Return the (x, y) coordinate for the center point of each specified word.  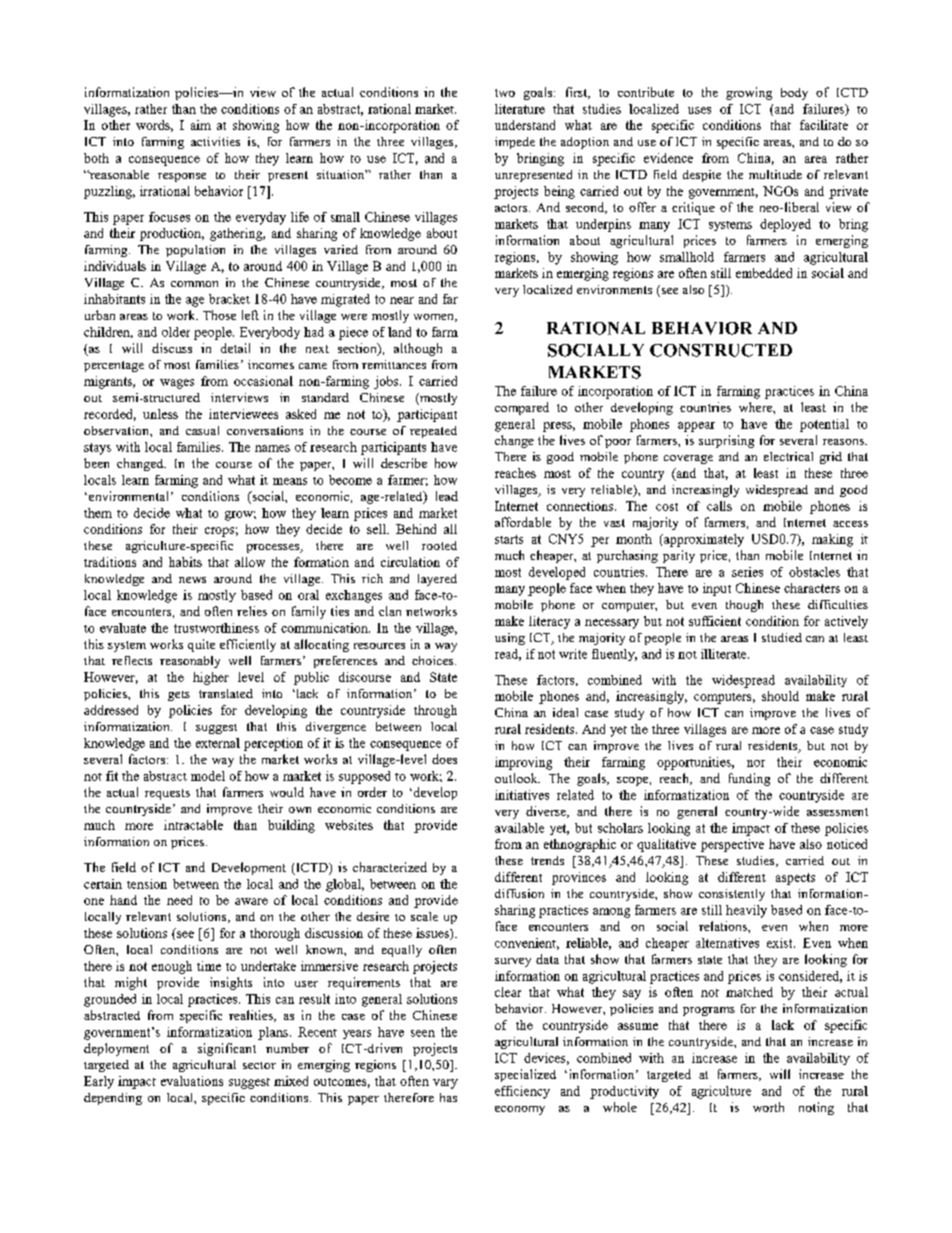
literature (520, 109)
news (192, 580)
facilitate (824, 125)
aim (201, 125)
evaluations (192, 1081)
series (747, 572)
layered (437, 580)
